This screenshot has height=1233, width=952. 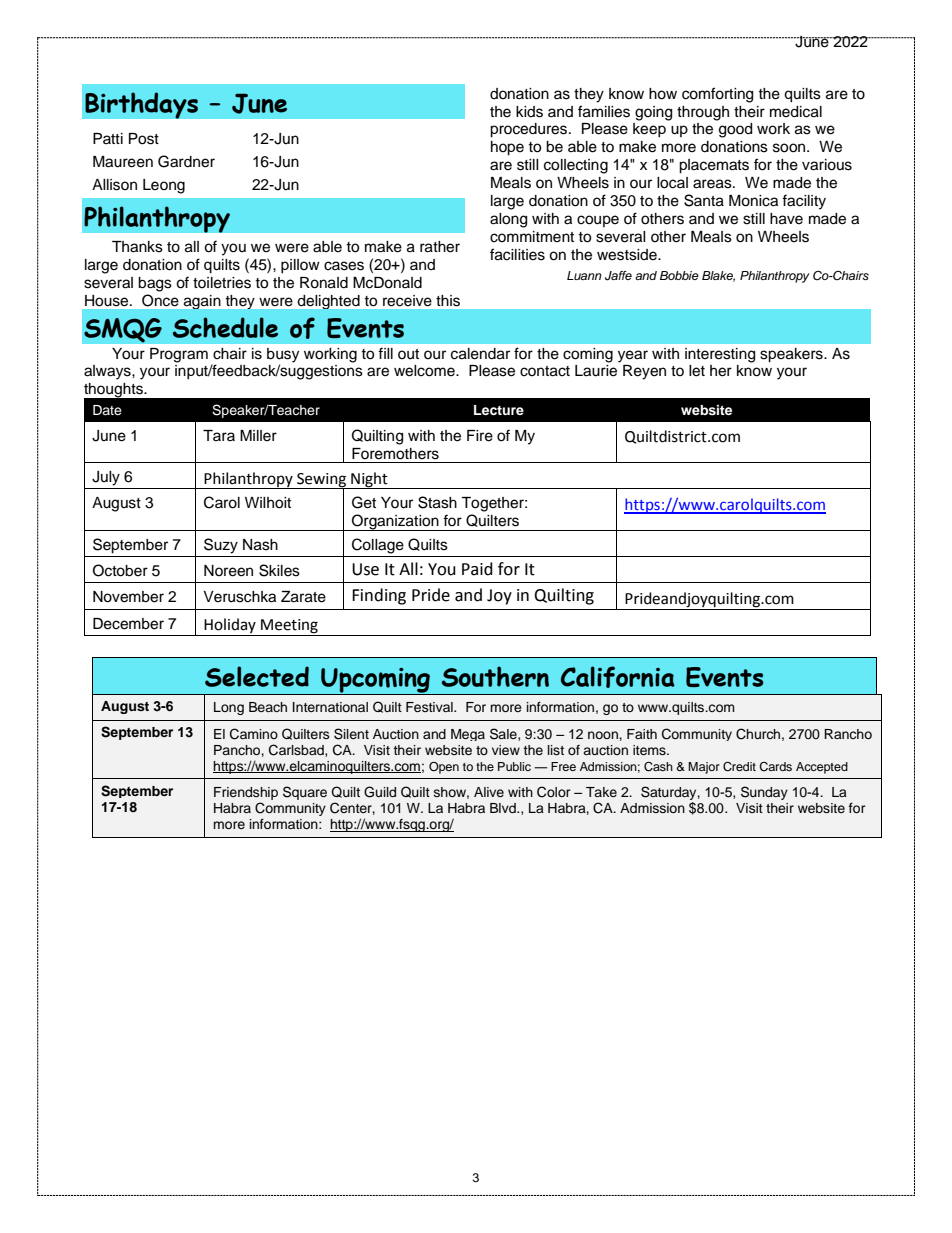 I want to click on kids, so click(x=529, y=112).
